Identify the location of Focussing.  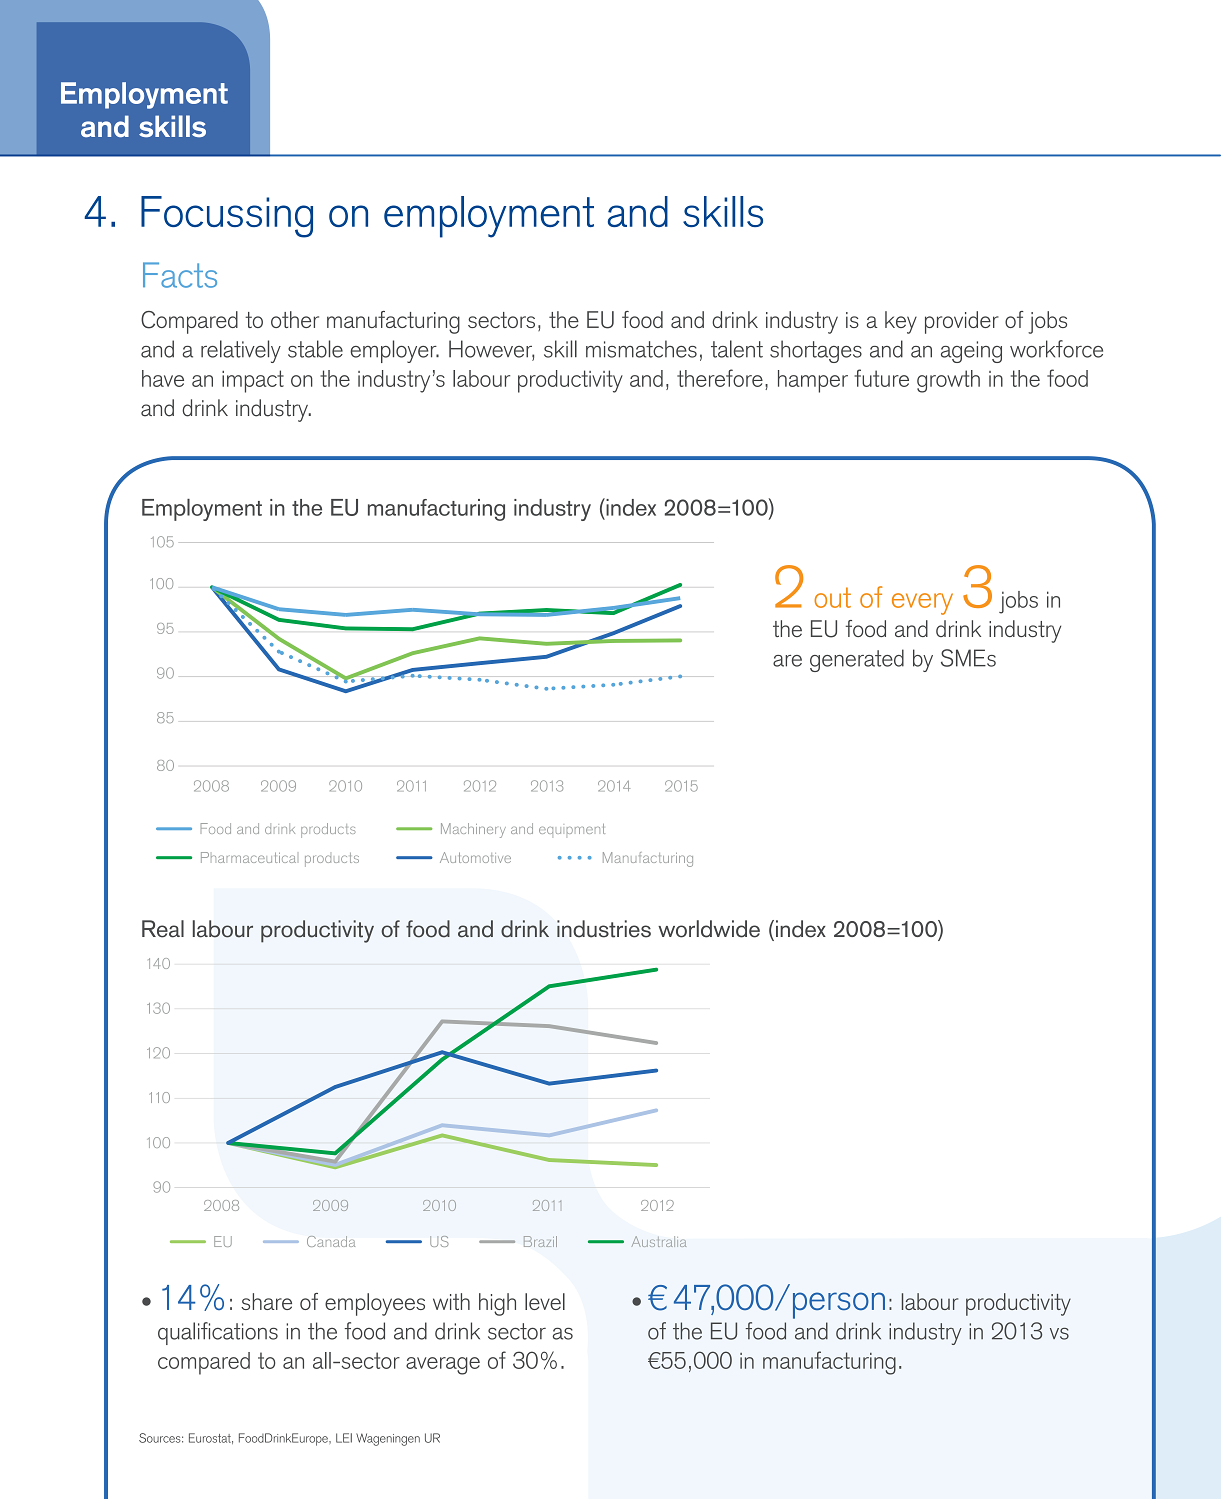
(227, 217).
